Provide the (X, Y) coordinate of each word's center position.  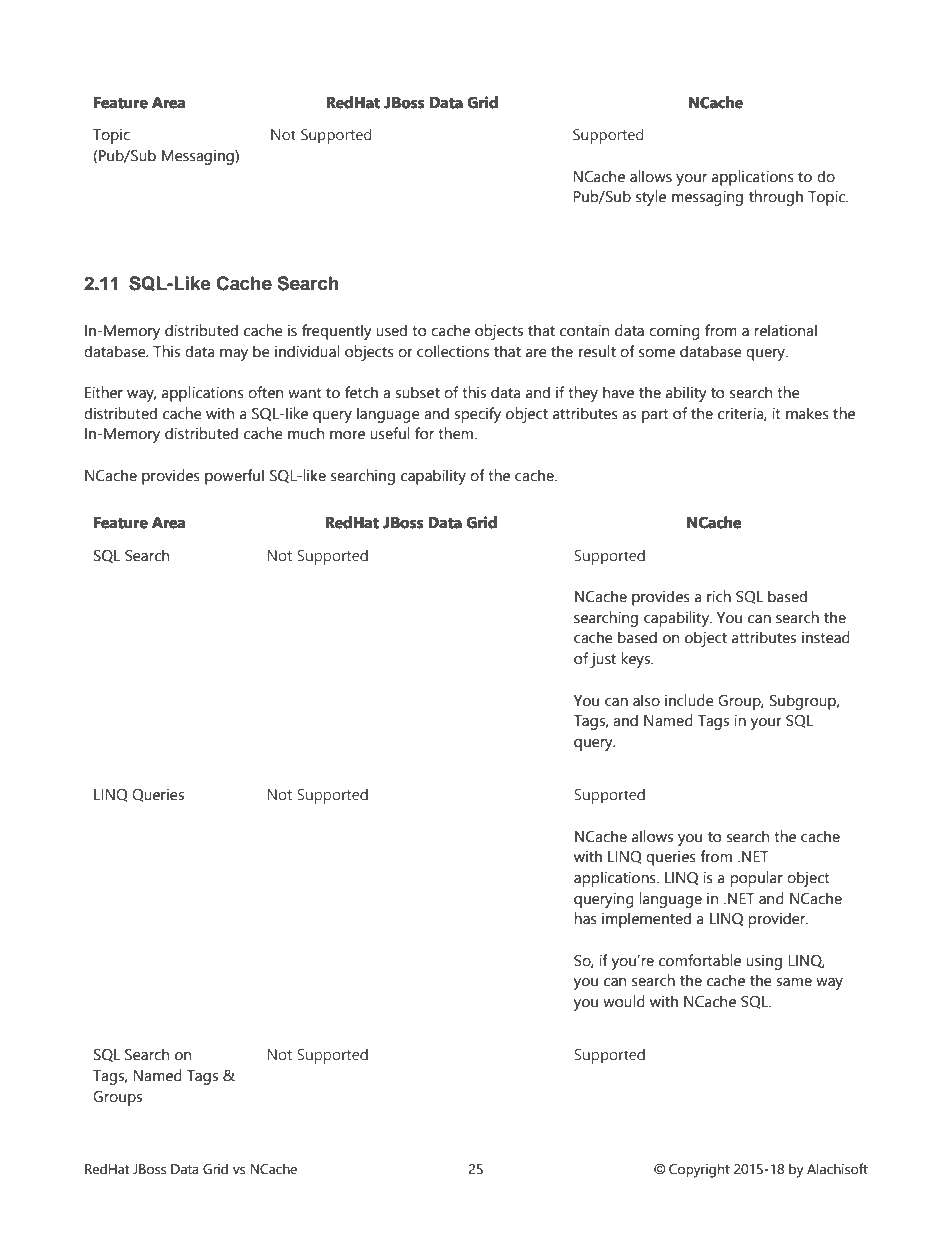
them (457, 433)
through (776, 198)
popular (756, 879)
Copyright (699, 1170)
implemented (646, 920)
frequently (337, 332)
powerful (234, 477)
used (391, 330)
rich (719, 596)
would (624, 1001)
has (585, 918)
